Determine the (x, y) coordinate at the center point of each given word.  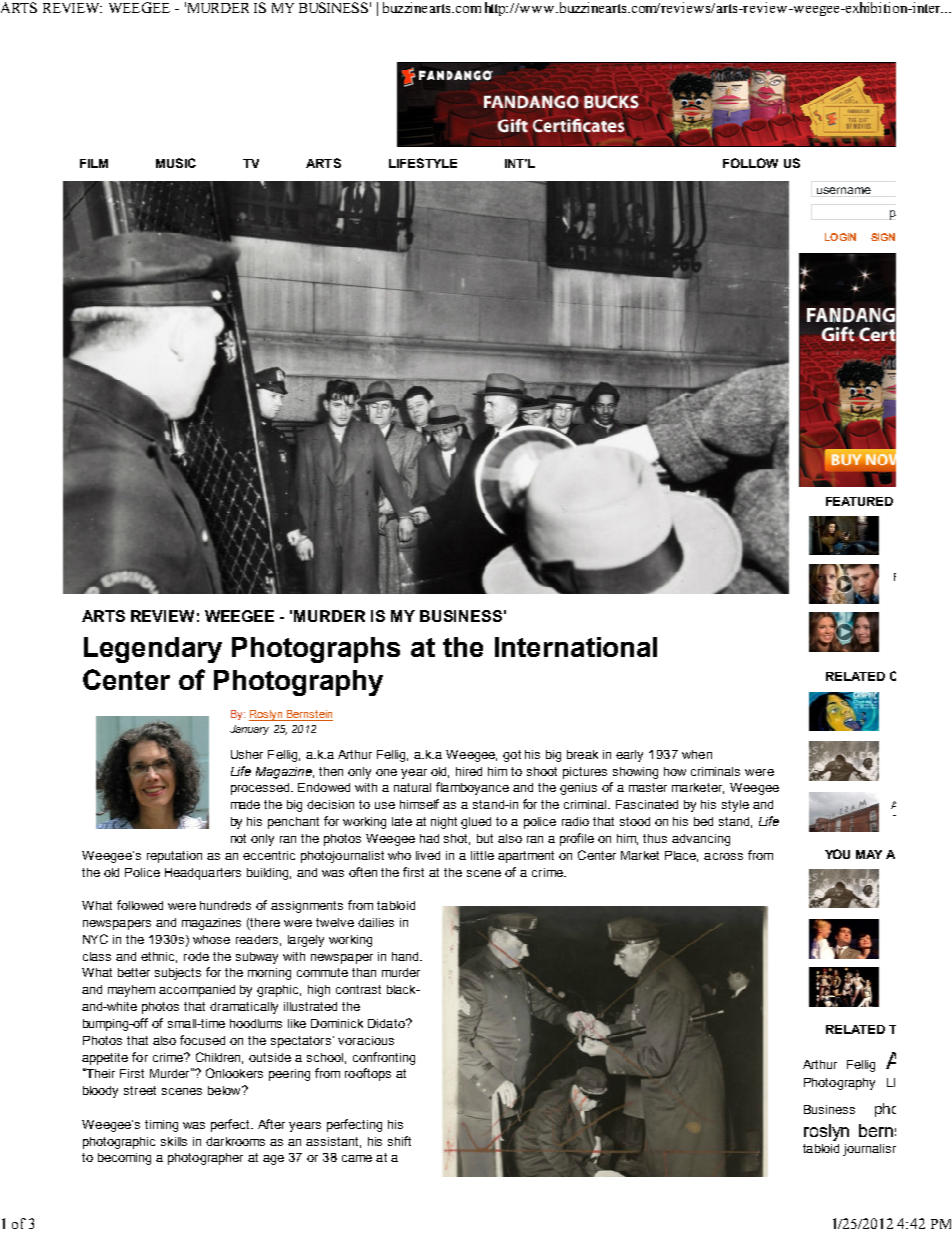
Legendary (153, 650)
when (697, 754)
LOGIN (840, 237)
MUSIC (176, 163)
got (512, 756)
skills (174, 1141)
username (844, 190)
